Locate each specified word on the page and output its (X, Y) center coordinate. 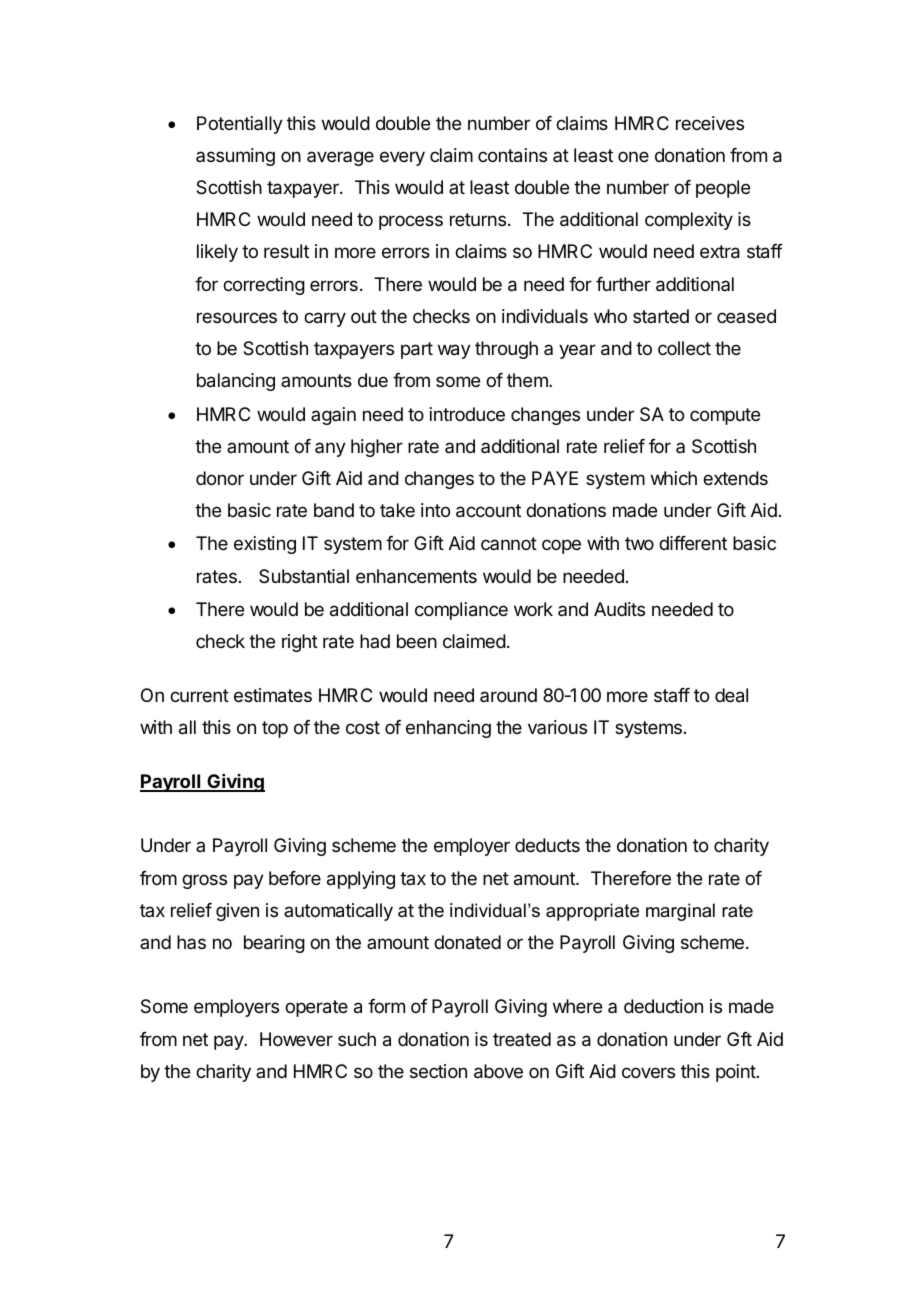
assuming (235, 157)
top (275, 729)
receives (710, 123)
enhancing (448, 729)
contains (512, 155)
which (674, 478)
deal (731, 695)
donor (220, 478)
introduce (467, 414)
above (498, 1071)
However (296, 1039)
